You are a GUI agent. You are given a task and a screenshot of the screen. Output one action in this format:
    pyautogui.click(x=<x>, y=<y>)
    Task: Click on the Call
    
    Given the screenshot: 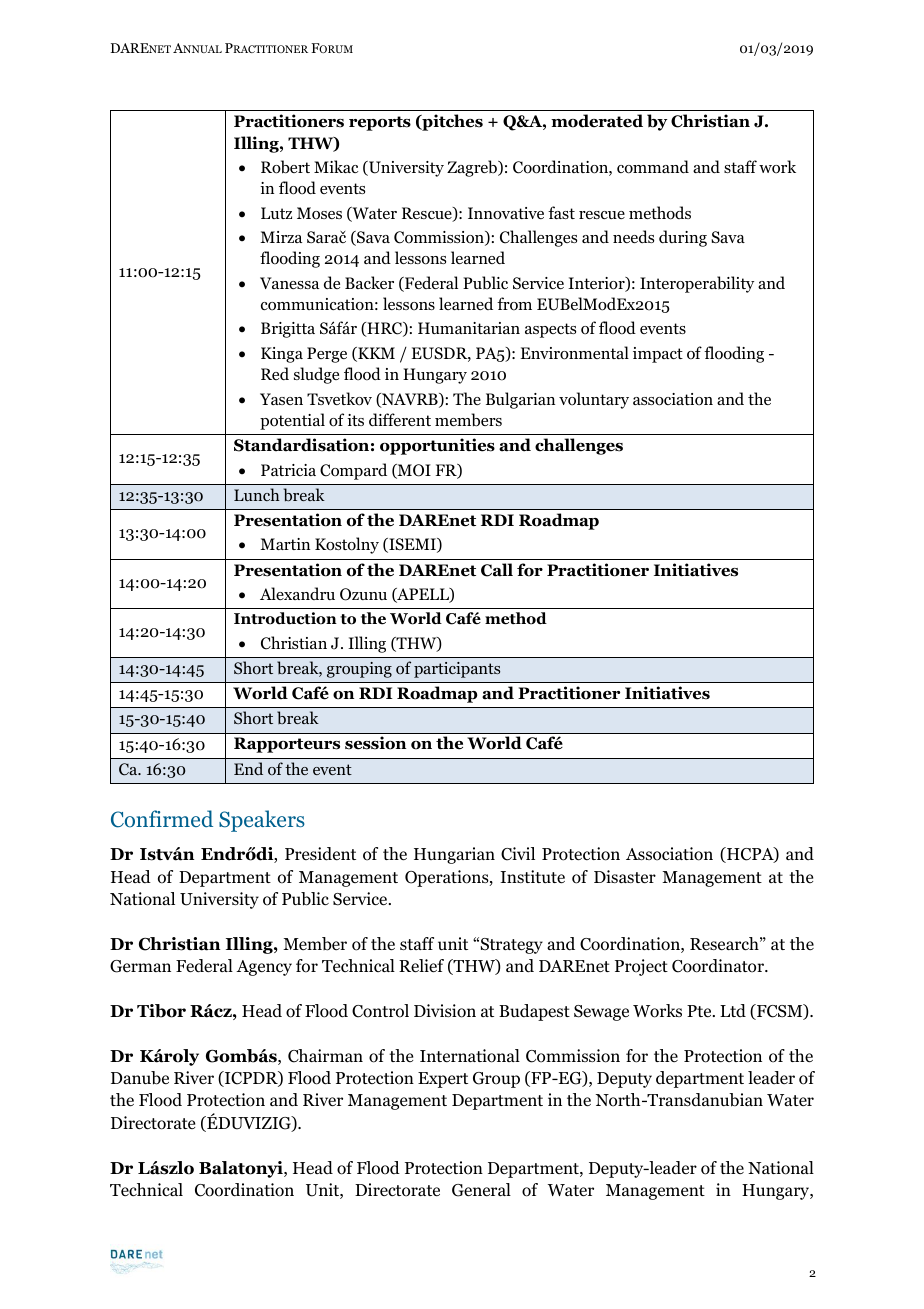 What is the action you would take?
    pyautogui.click(x=497, y=570)
